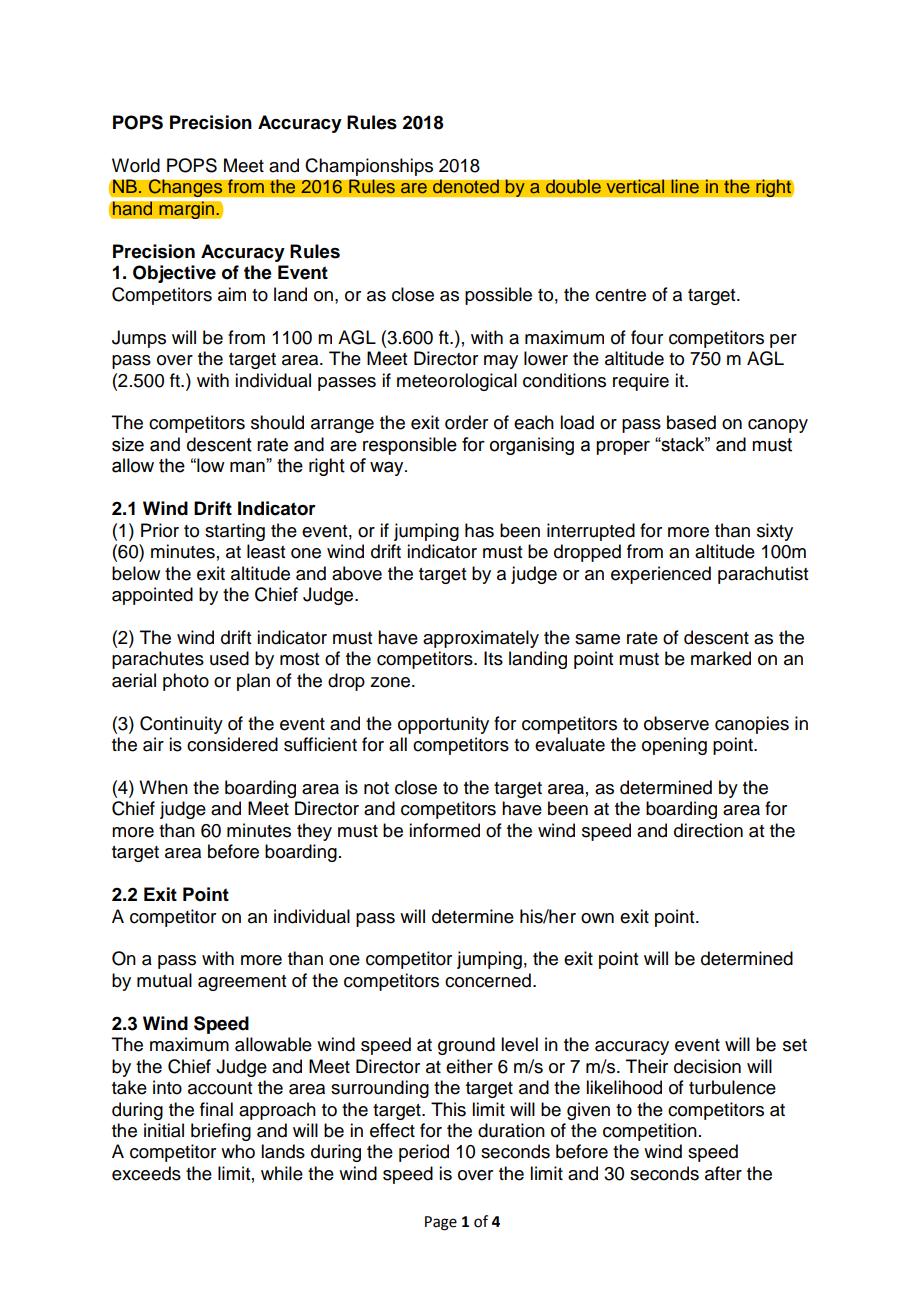 The width and height of the screenshot is (924, 1308). I want to click on based, so click(691, 422).
